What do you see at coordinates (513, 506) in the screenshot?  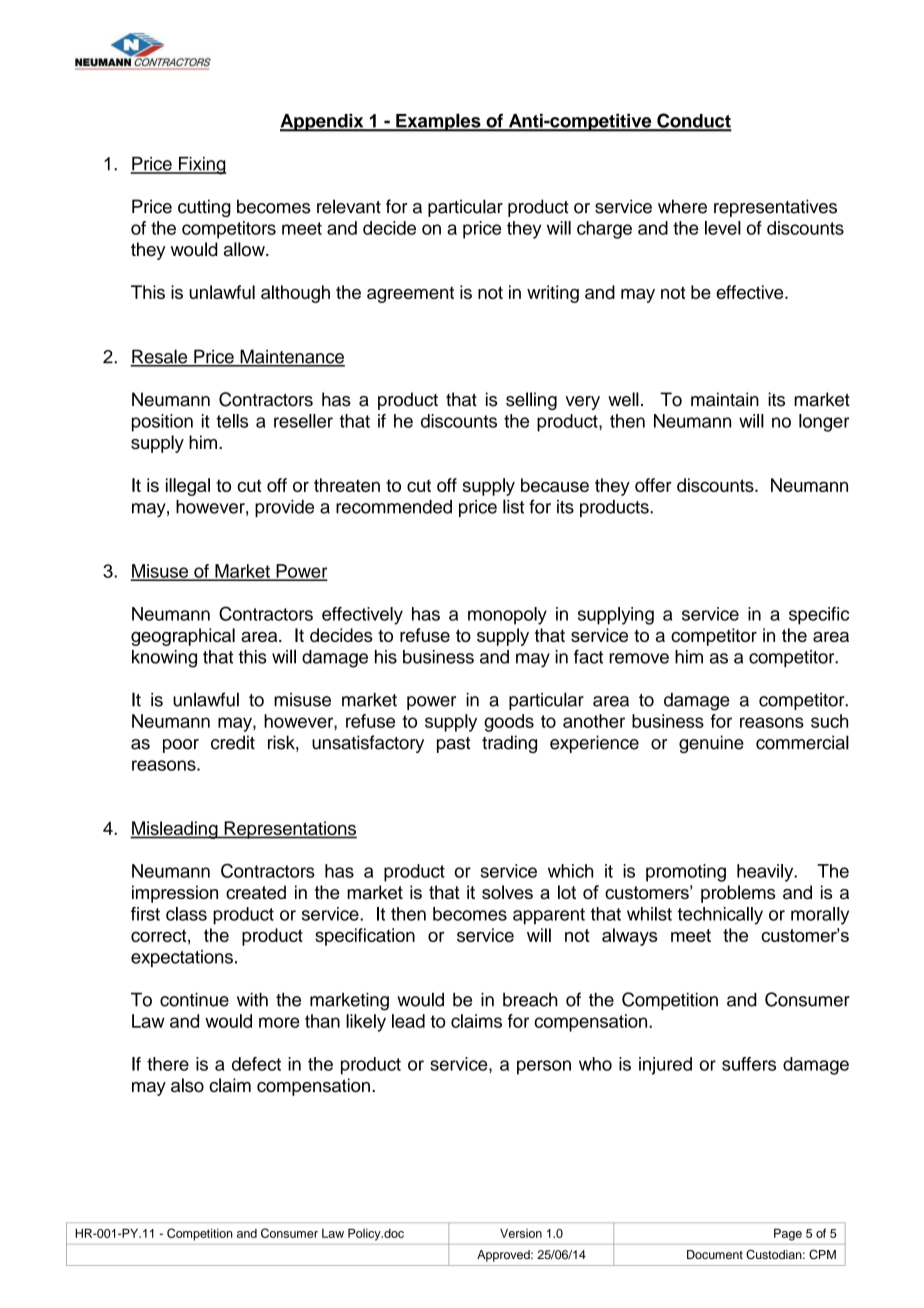 I see `list` at bounding box center [513, 506].
